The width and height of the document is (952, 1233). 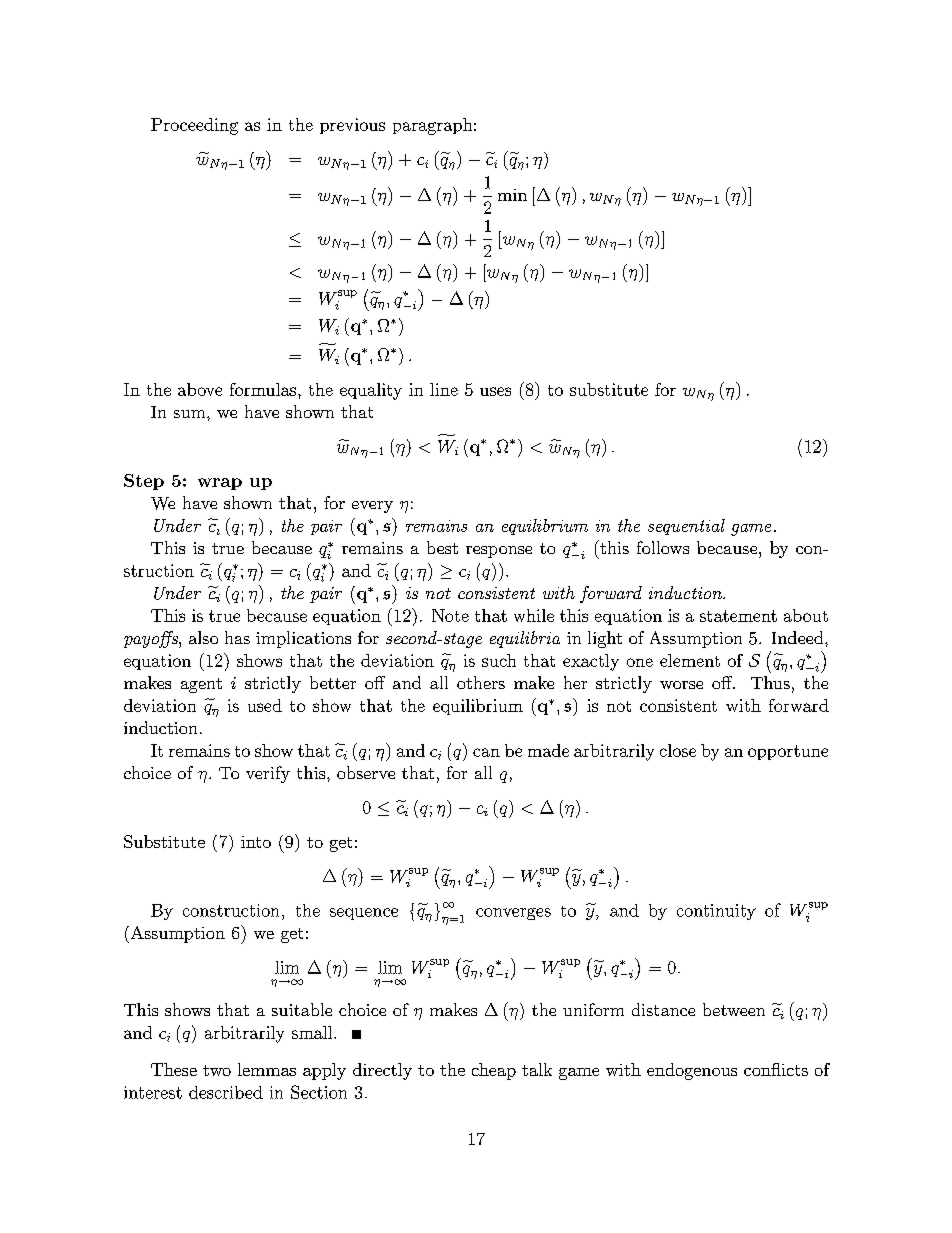 What do you see at coordinates (512, 195) in the document?
I see `min` at bounding box center [512, 195].
